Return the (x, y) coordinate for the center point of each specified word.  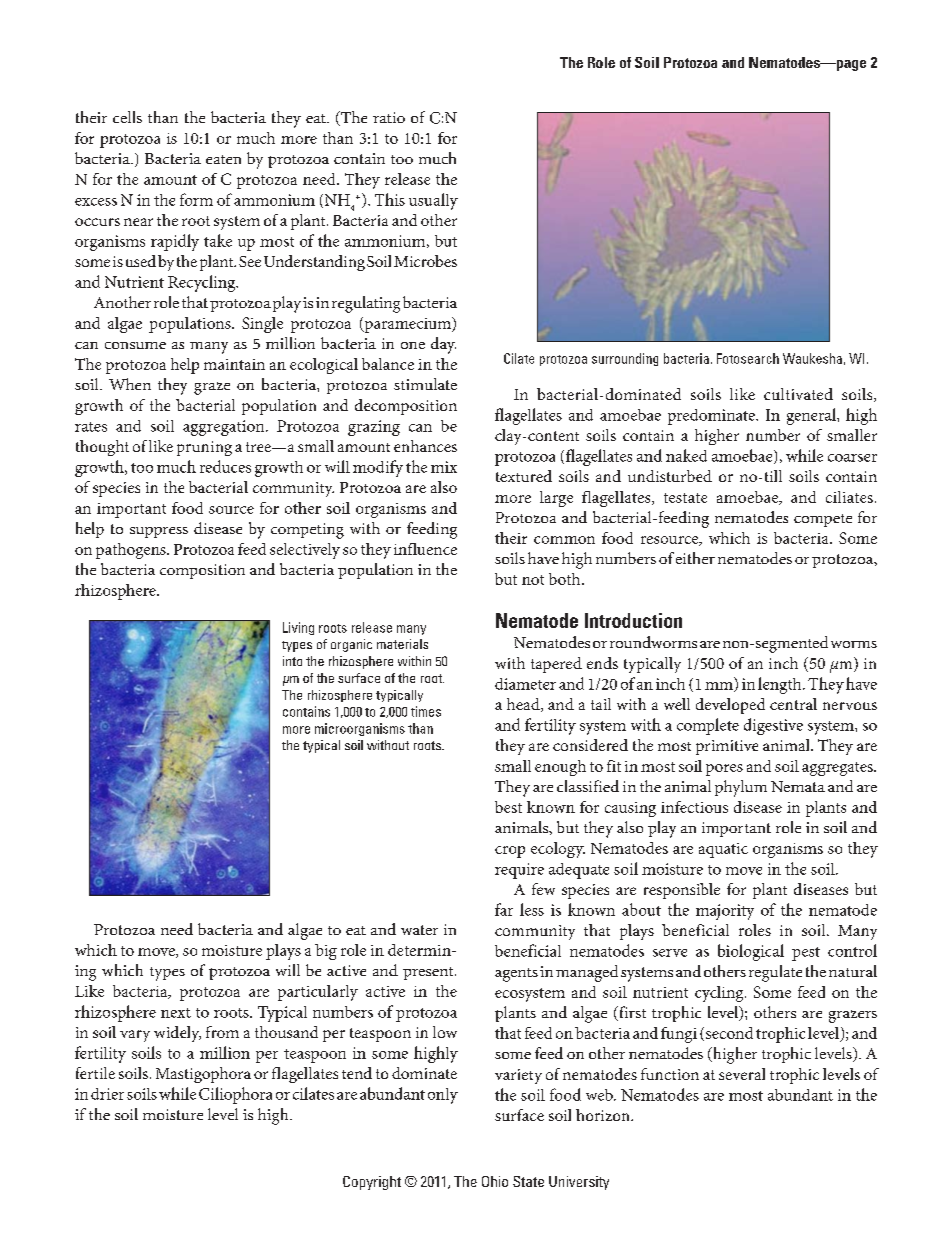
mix (444, 467)
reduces (225, 466)
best (508, 807)
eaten (223, 159)
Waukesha (812, 358)
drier (107, 1094)
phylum (741, 788)
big (326, 952)
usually (433, 201)
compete (823, 520)
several (742, 1074)
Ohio (495, 1181)
